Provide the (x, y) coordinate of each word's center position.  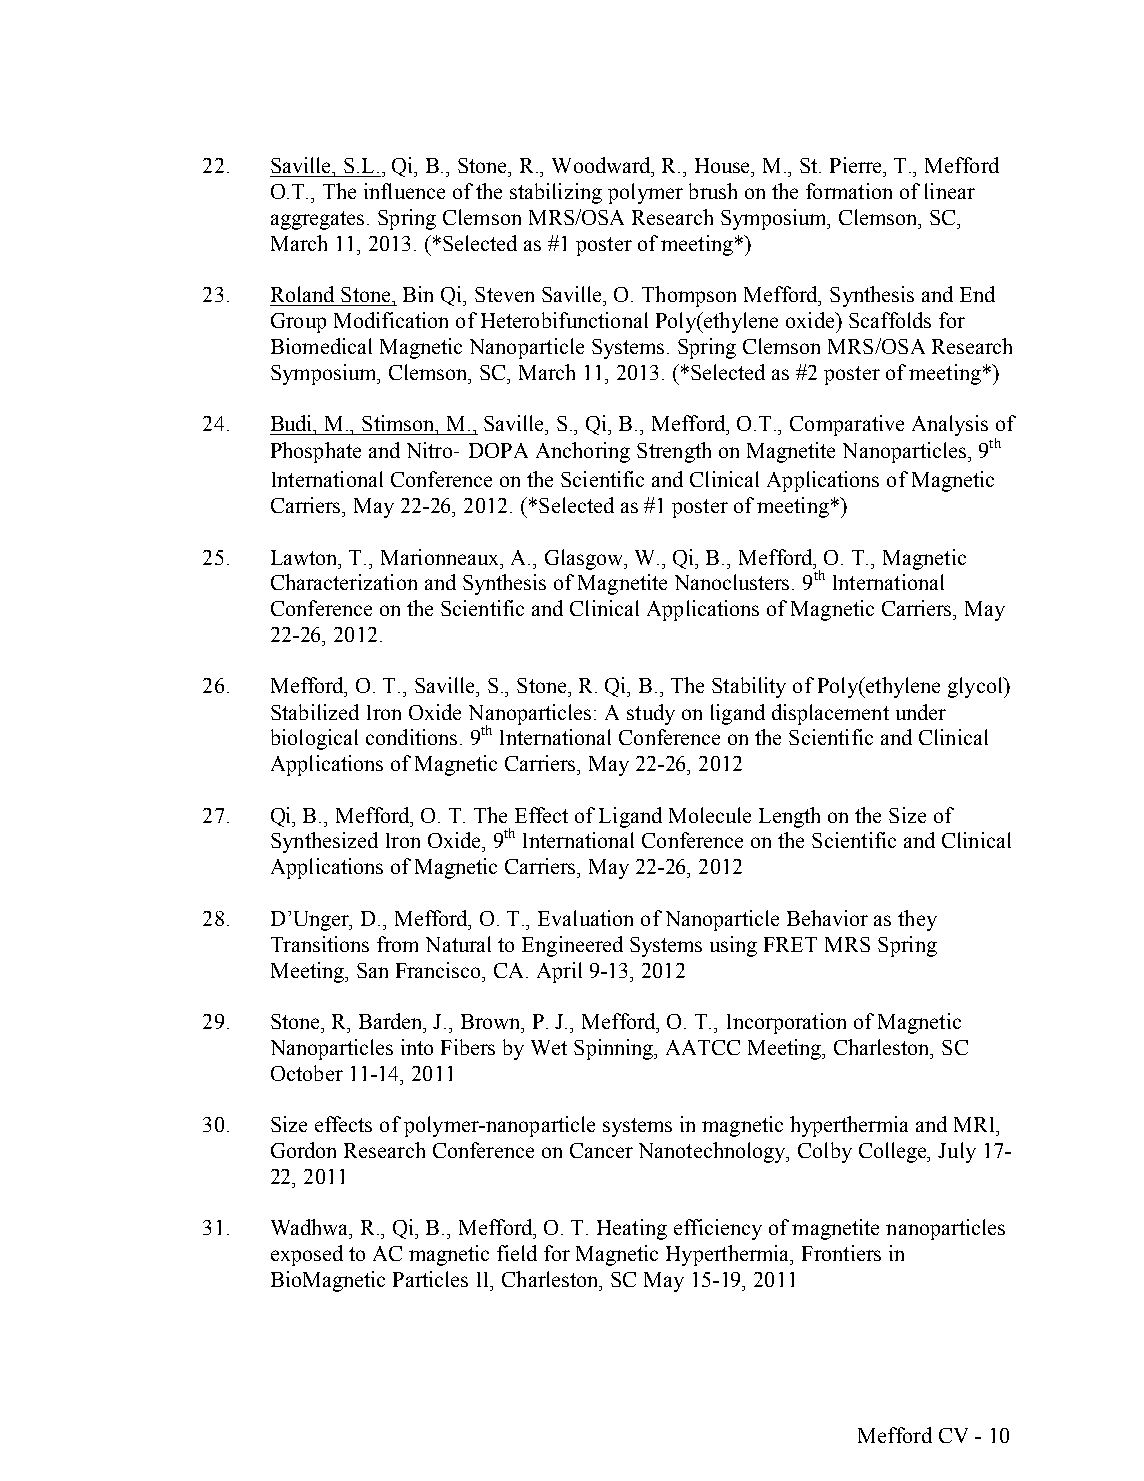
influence (404, 191)
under (921, 712)
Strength (674, 452)
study (651, 714)
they (917, 920)
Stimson (399, 423)
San (372, 970)
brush (713, 191)
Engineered (572, 946)
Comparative (847, 425)
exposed (307, 1255)
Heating (632, 1229)
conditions (411, 737)
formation (849, 191)
